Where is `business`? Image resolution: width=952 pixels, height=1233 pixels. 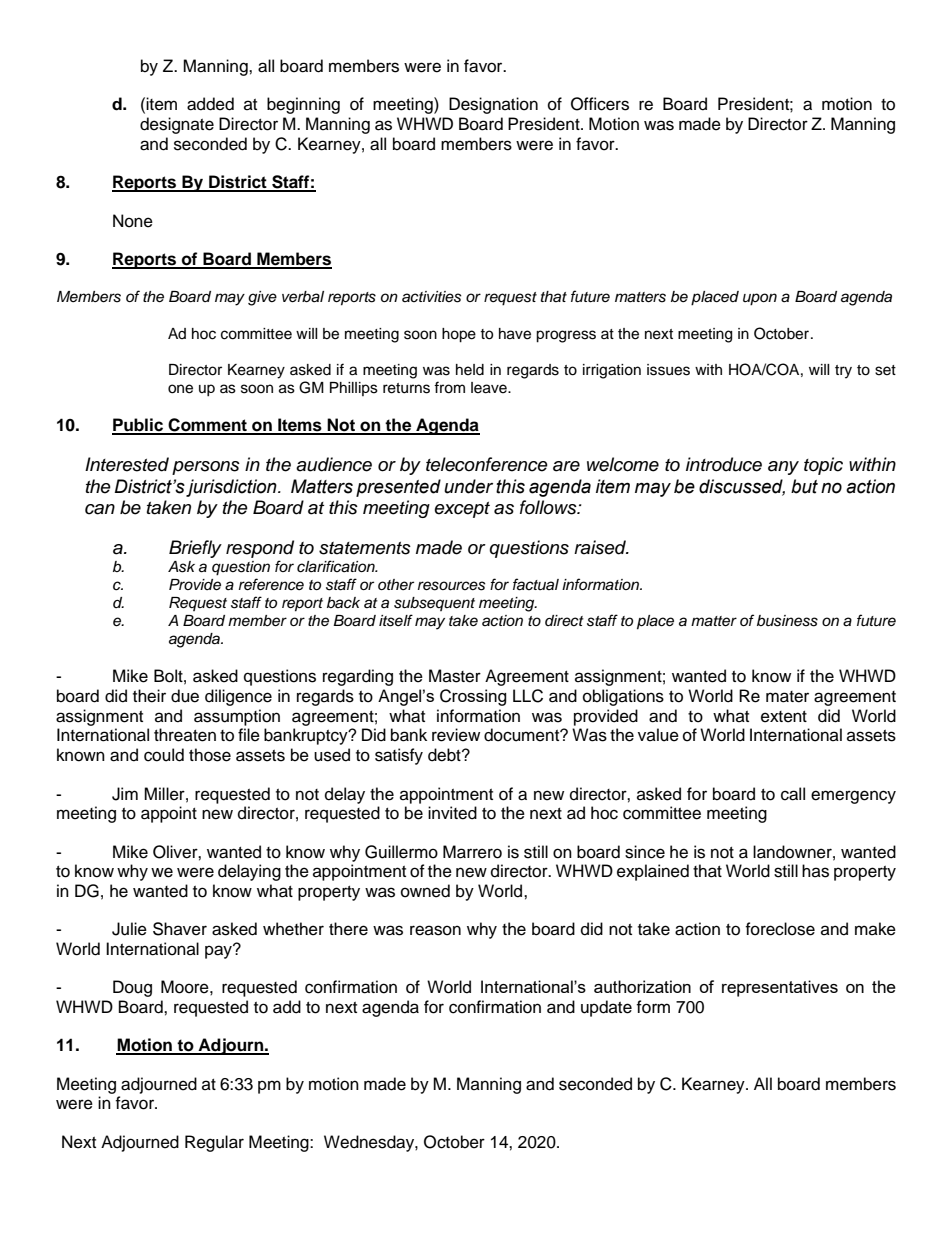
business is located at coordinates (787, 621).
